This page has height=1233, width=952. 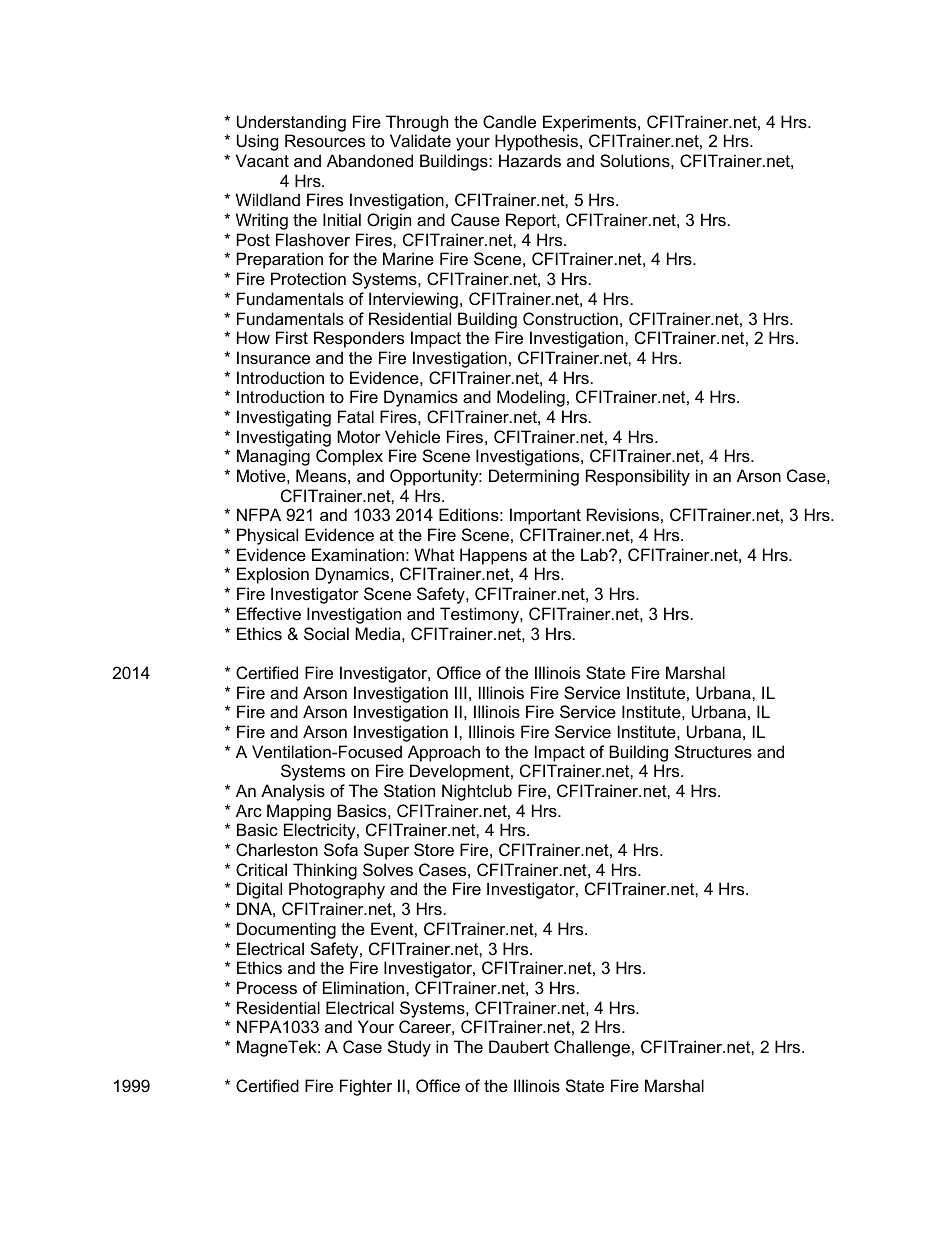 What do you see at coordinates (326, 633) in the page?
I see `Social` at bounding box center [326, 633].
